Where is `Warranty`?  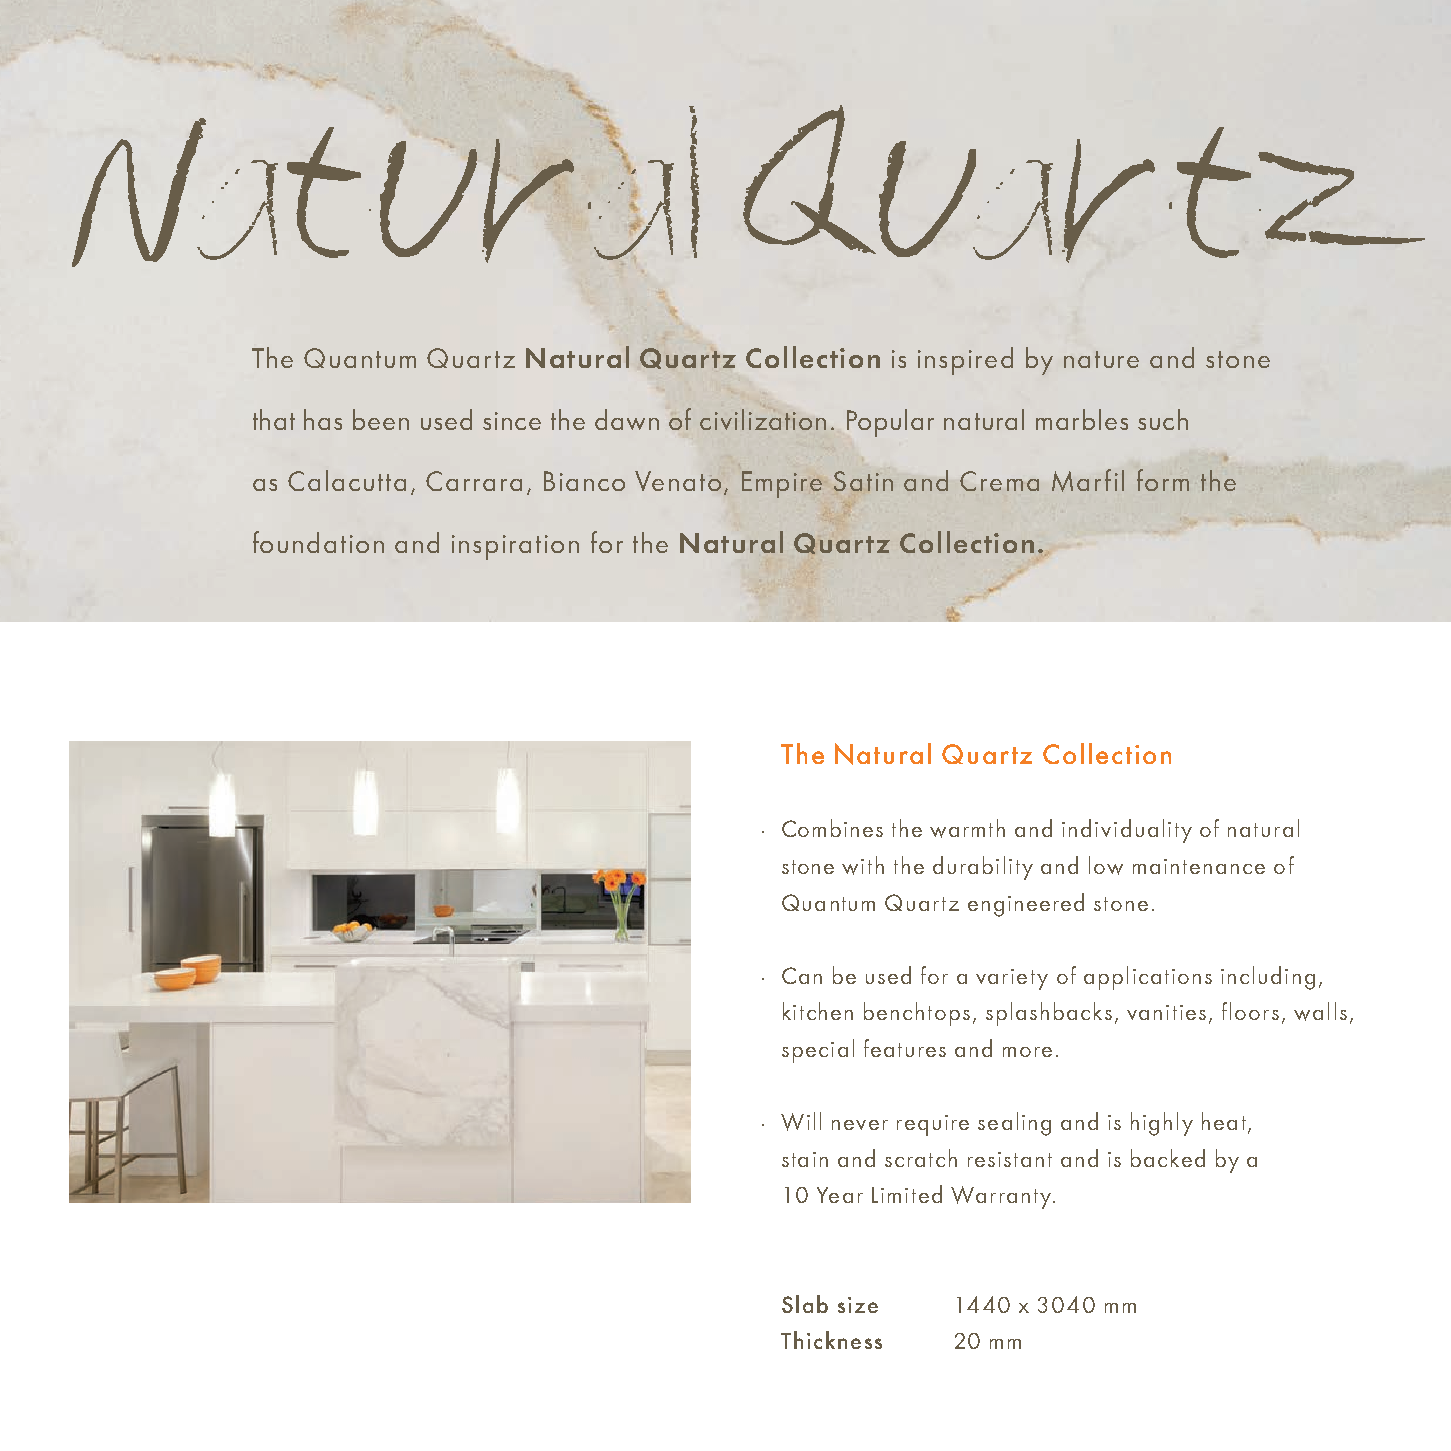
Warranty is located at coordinates (1002, 1197).
